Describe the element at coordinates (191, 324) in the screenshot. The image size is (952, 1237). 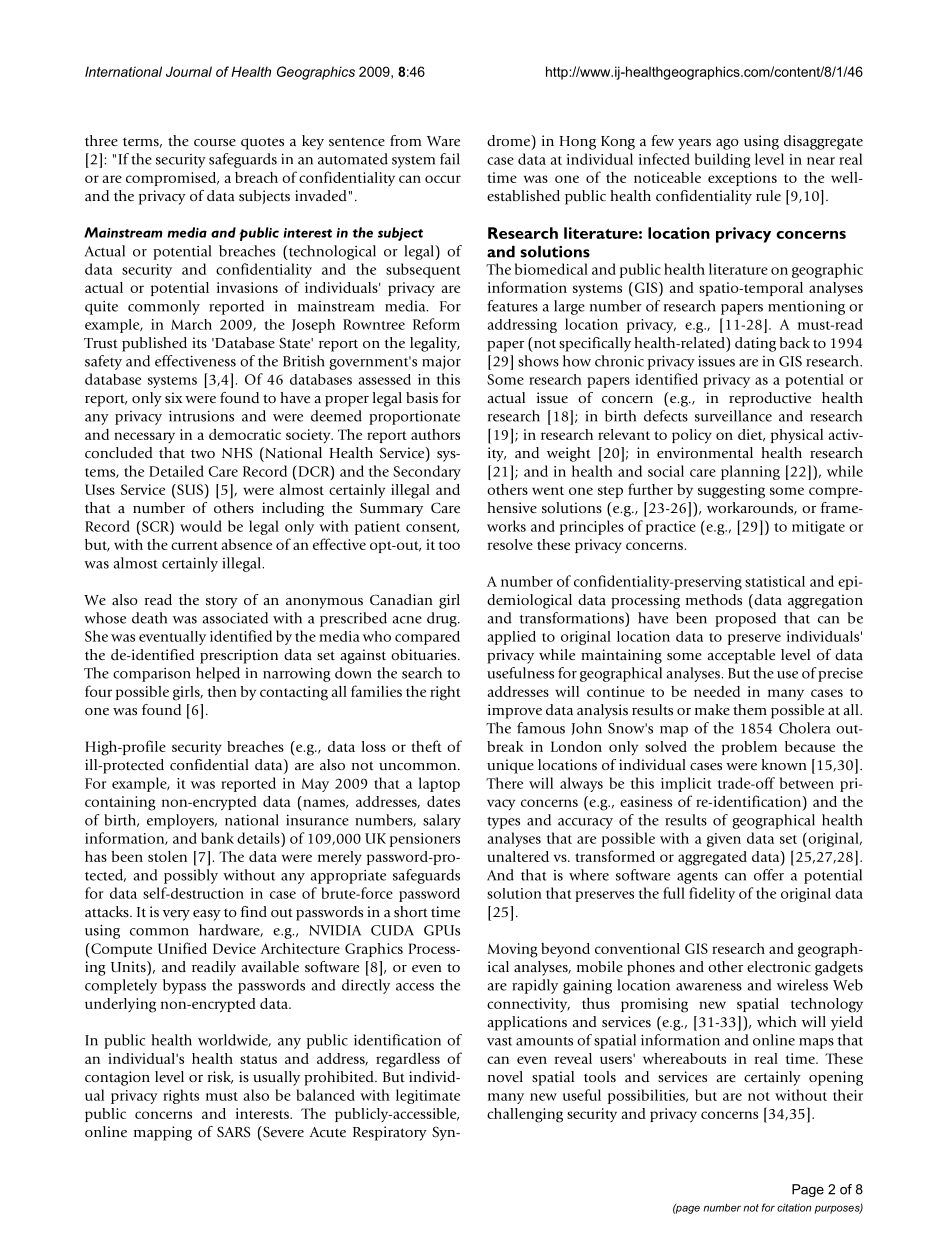
I see `March` at that location.
